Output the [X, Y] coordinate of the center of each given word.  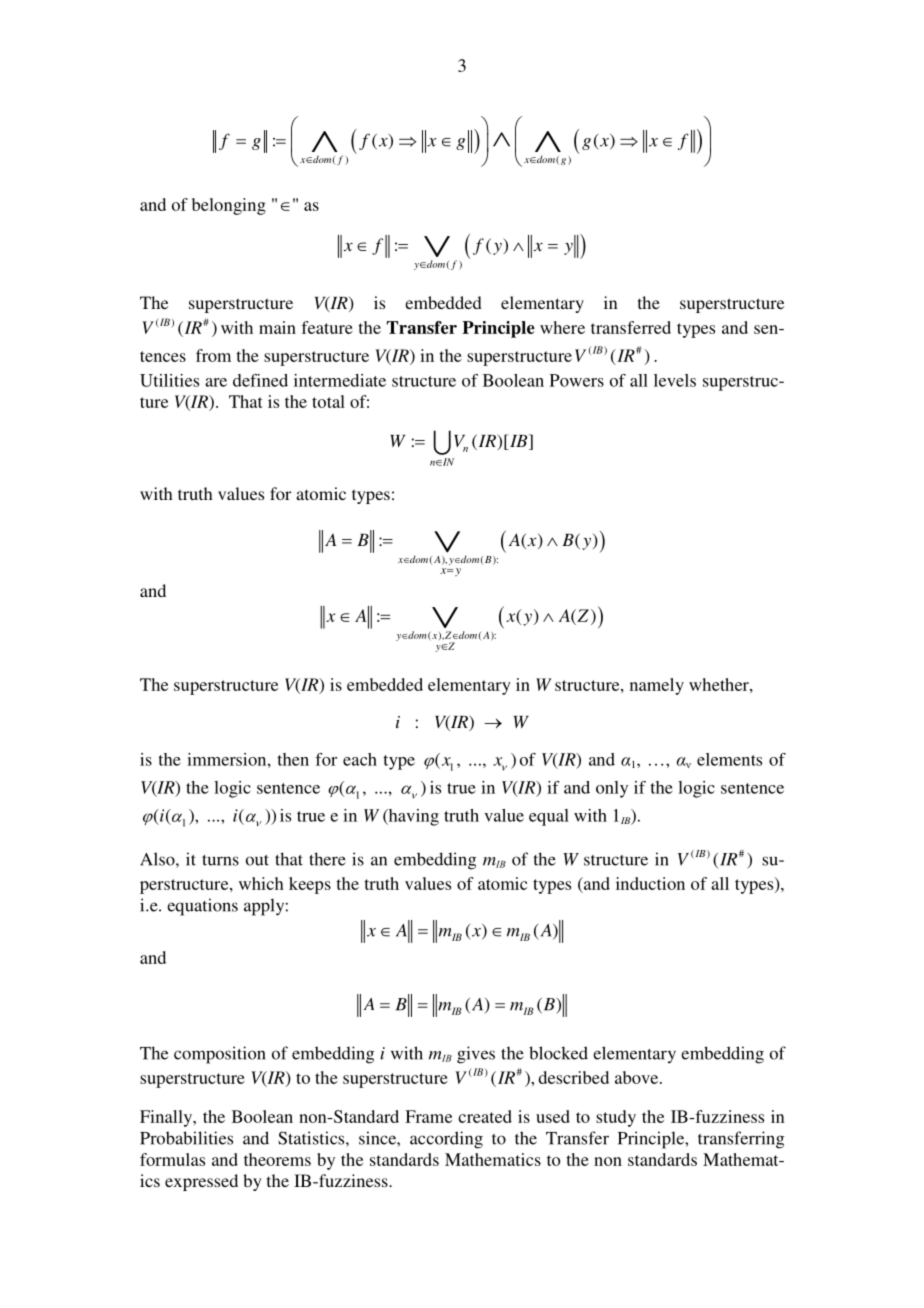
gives [476, 1055]
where [562, 327]
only [612, 789]
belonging [229, 206]
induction [650, 883]
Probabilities [186, 1138]
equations [202, 907]
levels [675, 380]
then [293, 759]
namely [657, 686]
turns [220, 860]
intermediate [340, 380]
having [412, 817]
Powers [577, 380]
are [216, 382]
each [360, 759]
